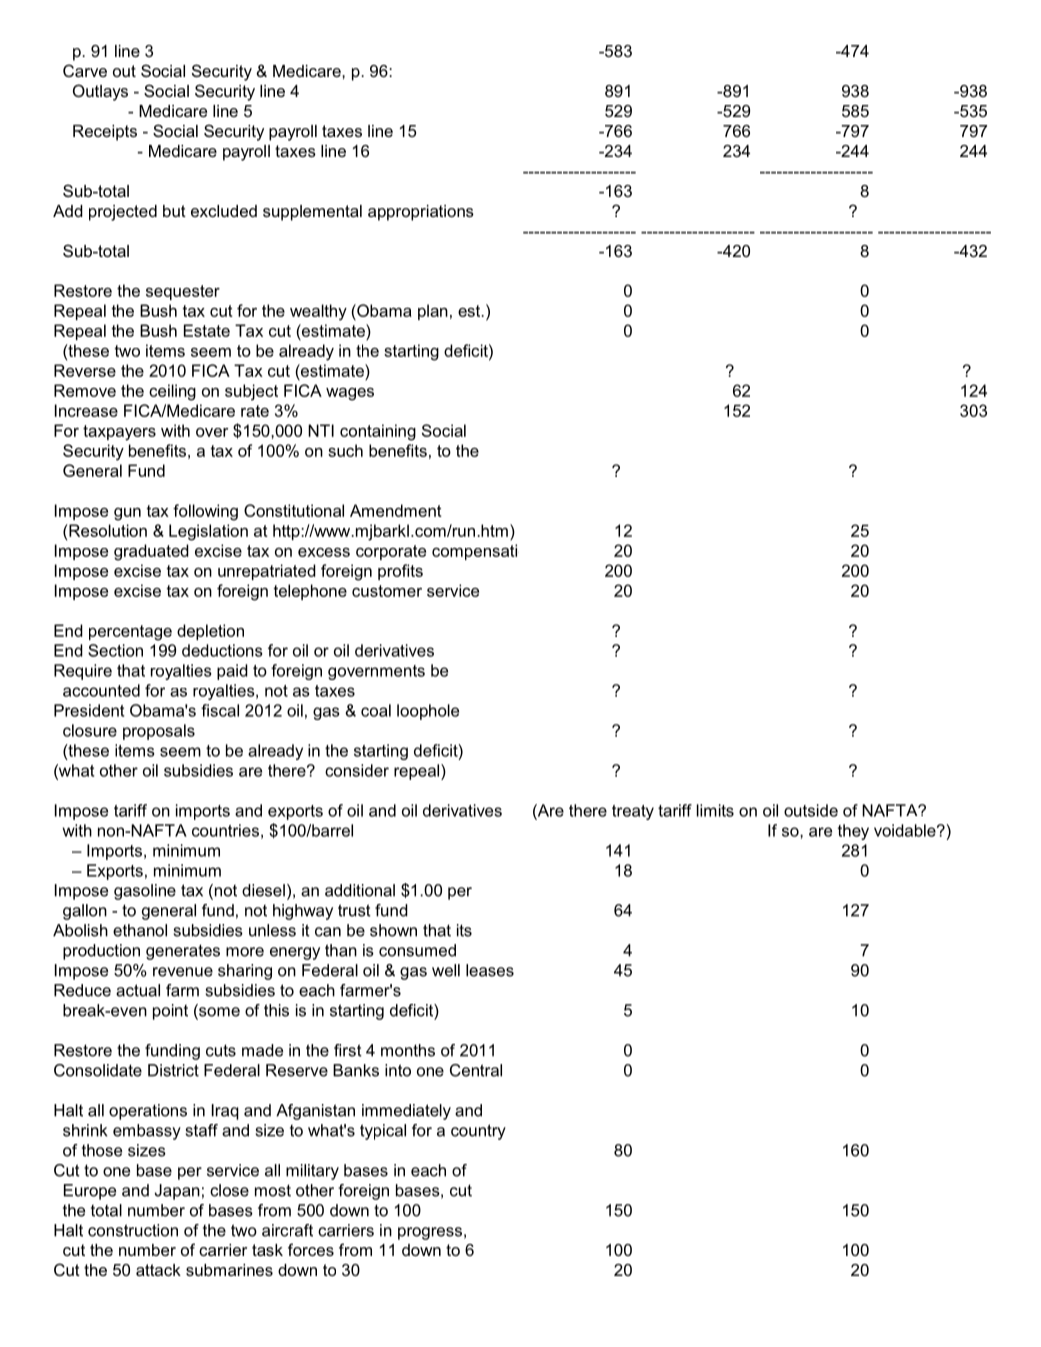 The image size is (1041, 1347). What do you see at coordinates (133, 1230) in the screenshot?
I see `construction` at bounding box center [133, 1230].
